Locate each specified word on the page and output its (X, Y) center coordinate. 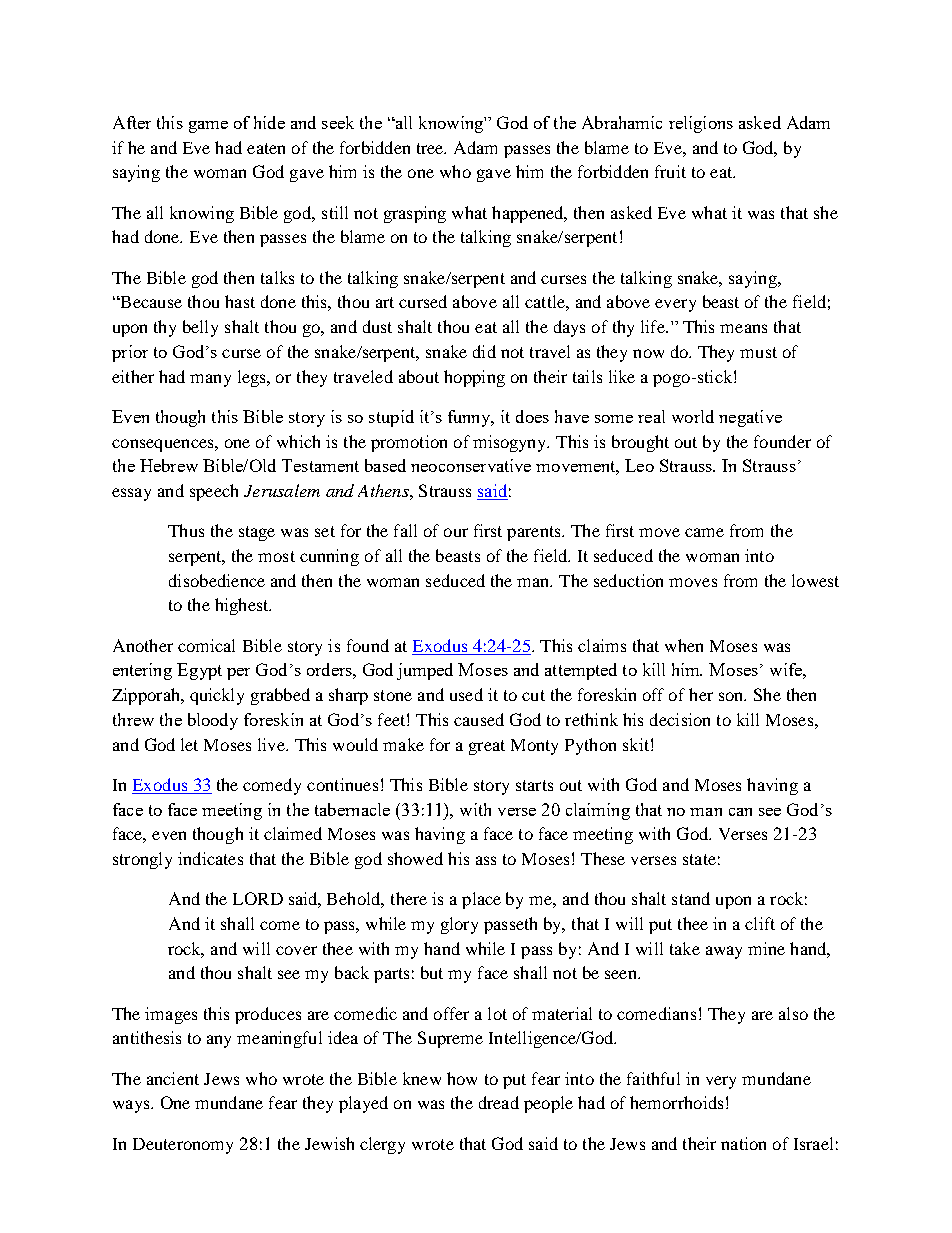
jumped (425, 671)
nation (743, 1143)
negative (750, 418)
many (210, 380)
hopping (474, 378)
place (481, 900)
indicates (210, 858)
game (208, 127)
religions (701, 124)
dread (499, 1102)
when (684, 645)
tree (431, 148)
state (699, 859)
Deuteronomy (183, 1146)
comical (206, 645)
